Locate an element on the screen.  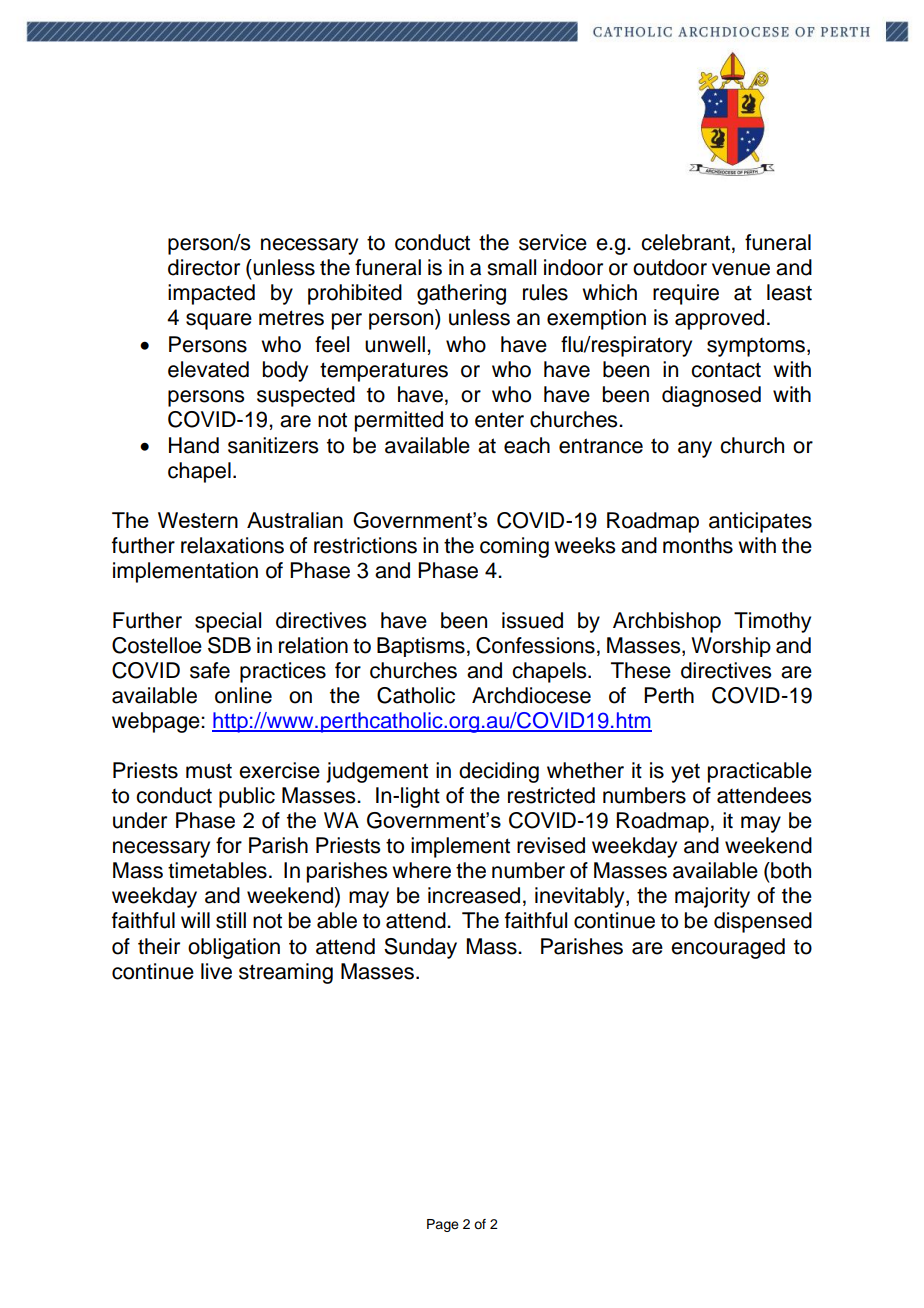
small is located at coordinates (511, 267).
